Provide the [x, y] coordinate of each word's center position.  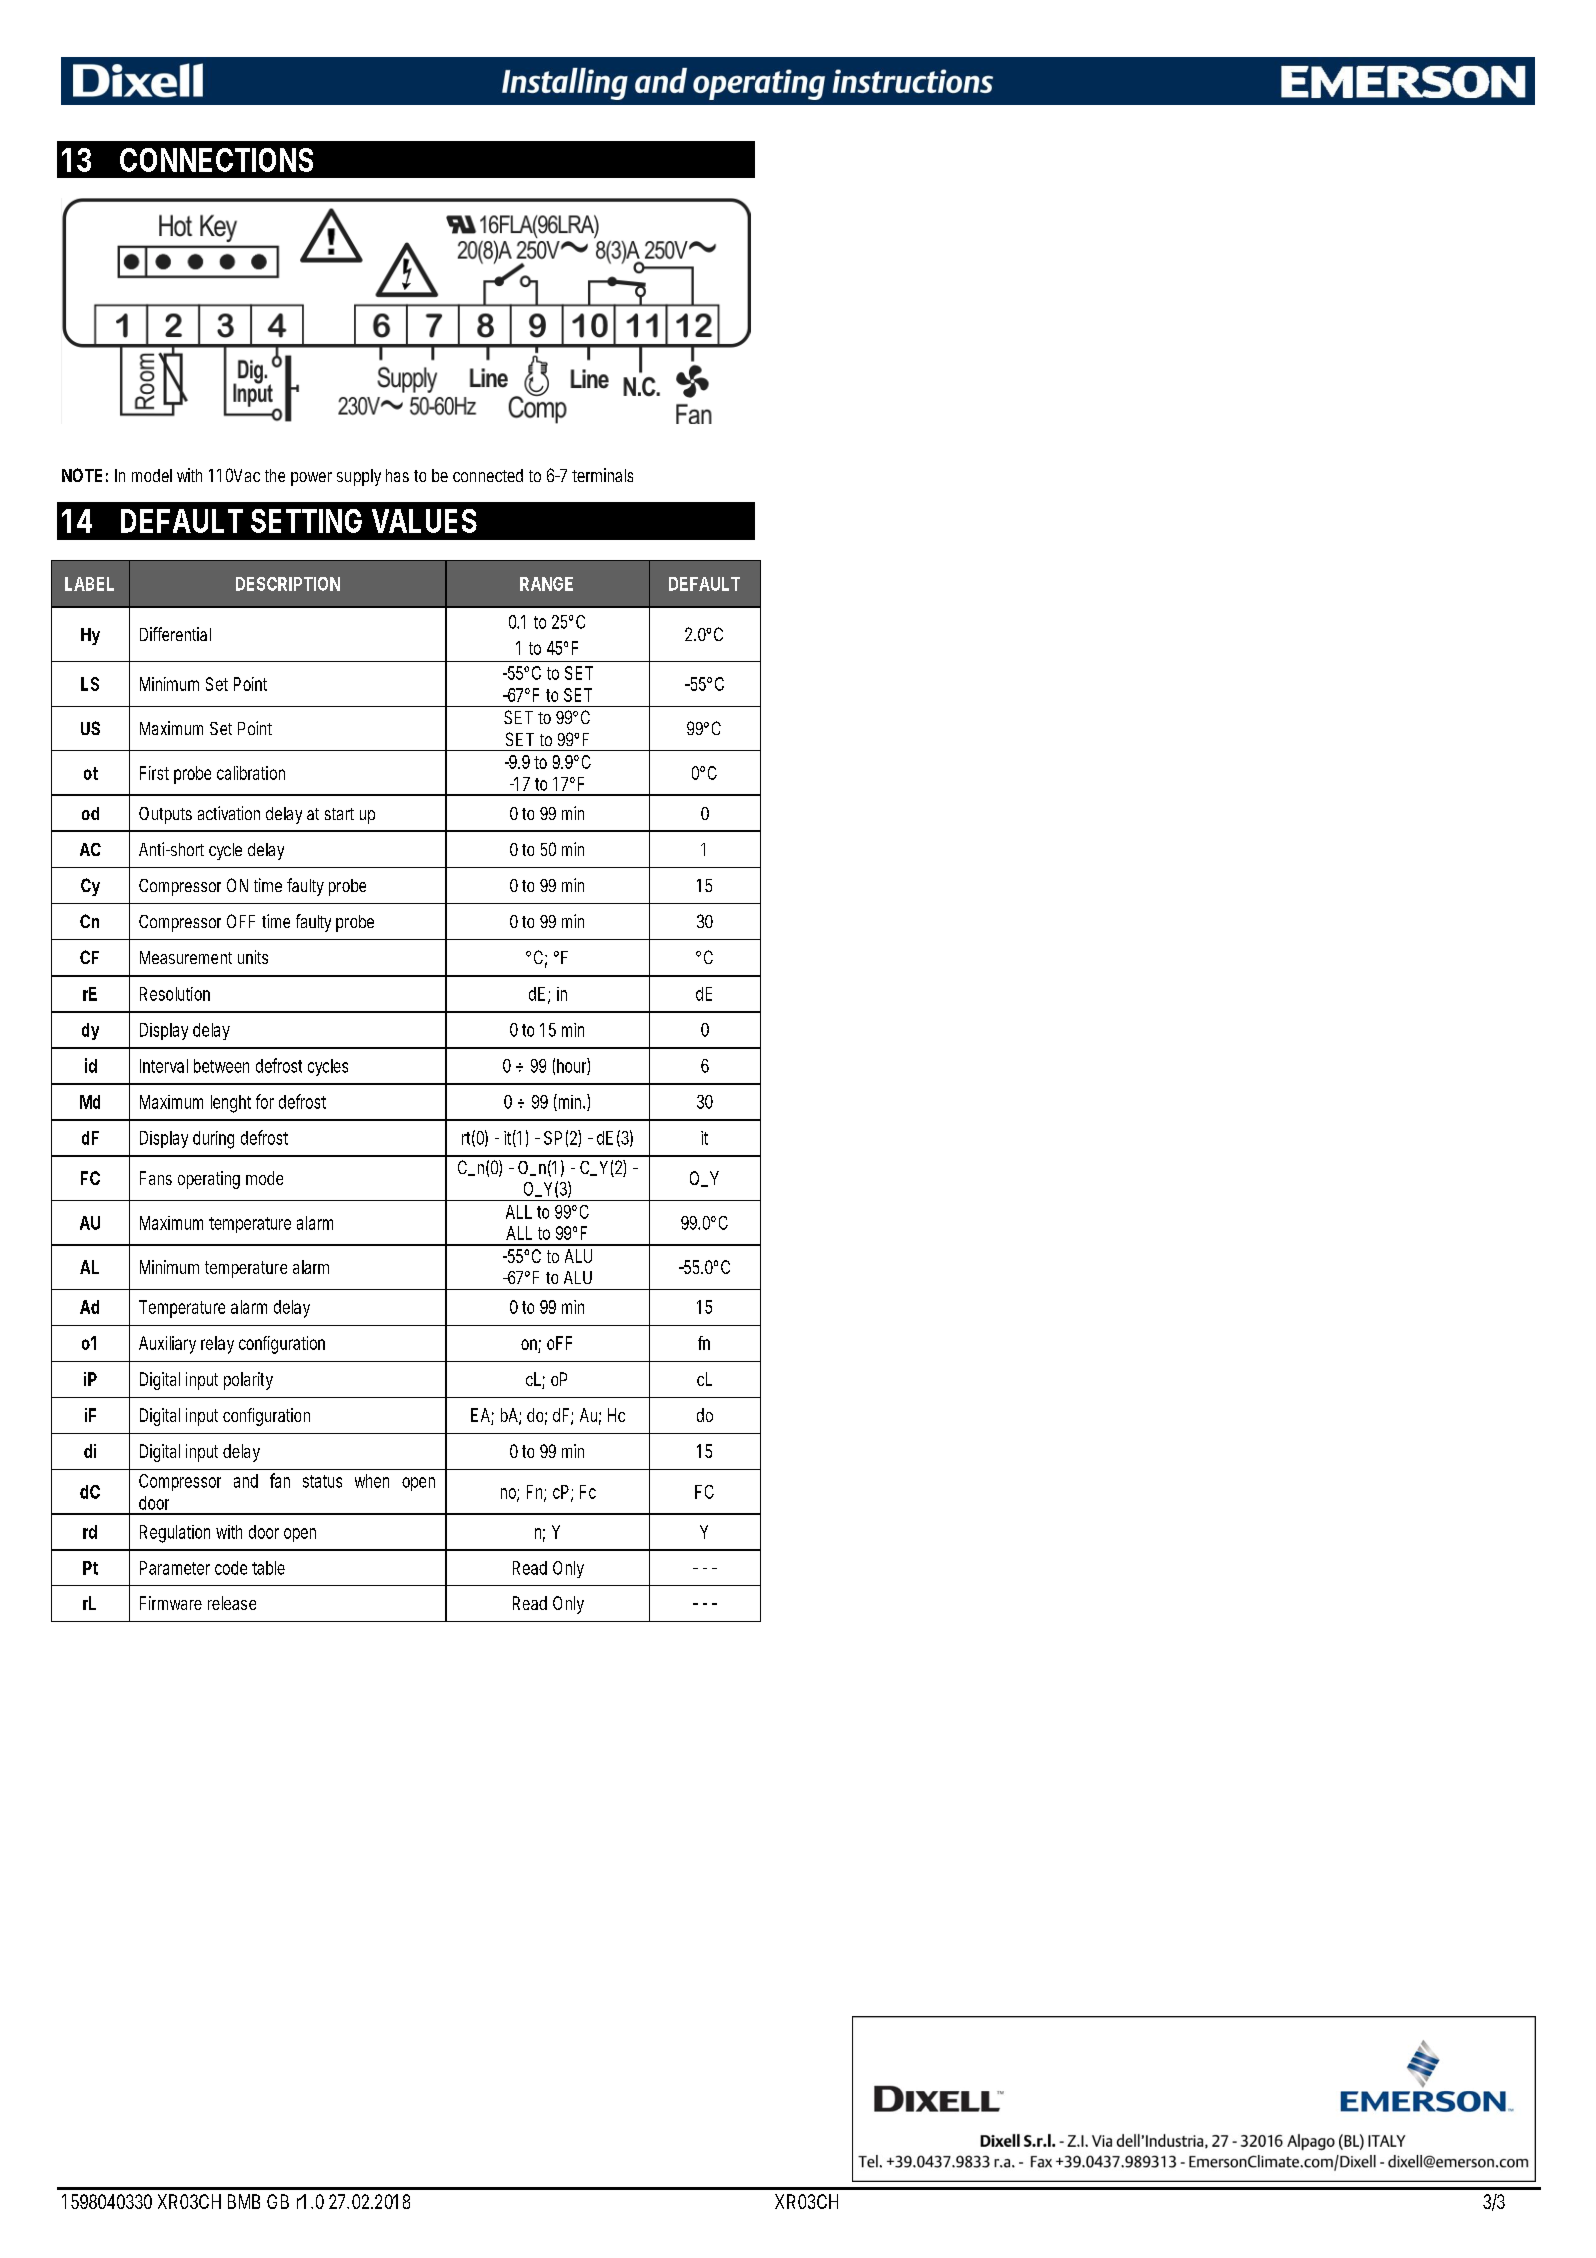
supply [359, 477]
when [372, 1481]
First [154, 773]
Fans [156, 1178]
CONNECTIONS [216, 160]
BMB [244, 2201]
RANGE [546, 584]
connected [488, 475]
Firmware [171, 1603]
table [268, 1568]
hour [573, 1066]
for [265, 1101]
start [339, 814]
